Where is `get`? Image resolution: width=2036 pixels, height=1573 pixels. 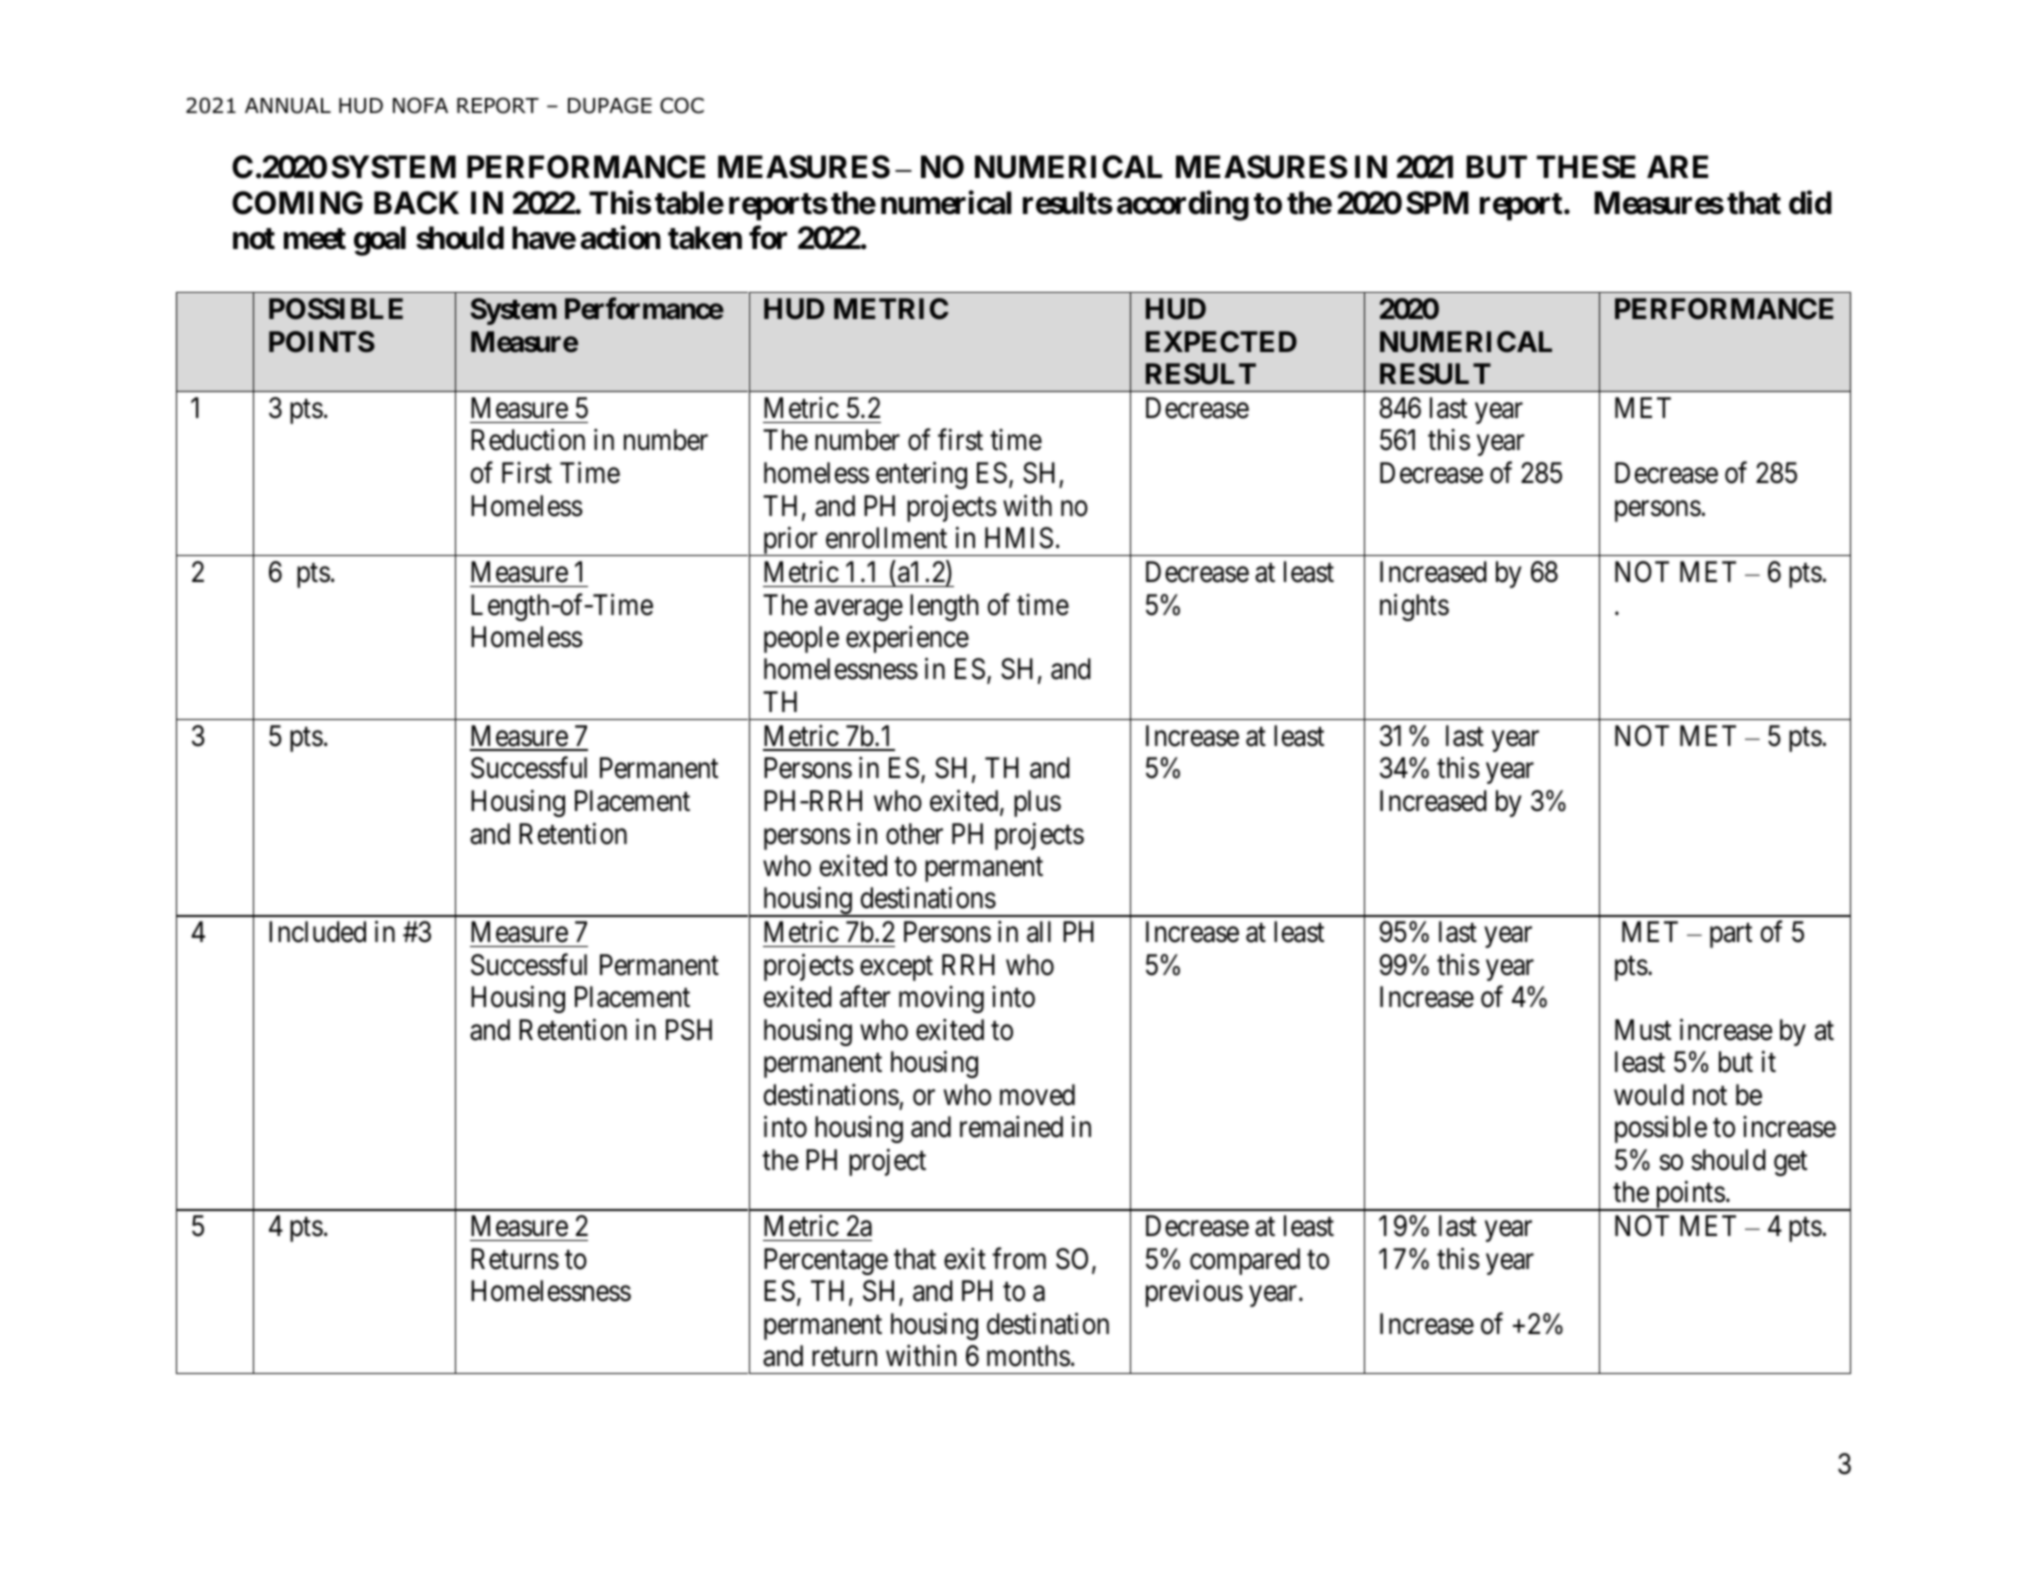
get is located at coordinates (1790, 1164).
